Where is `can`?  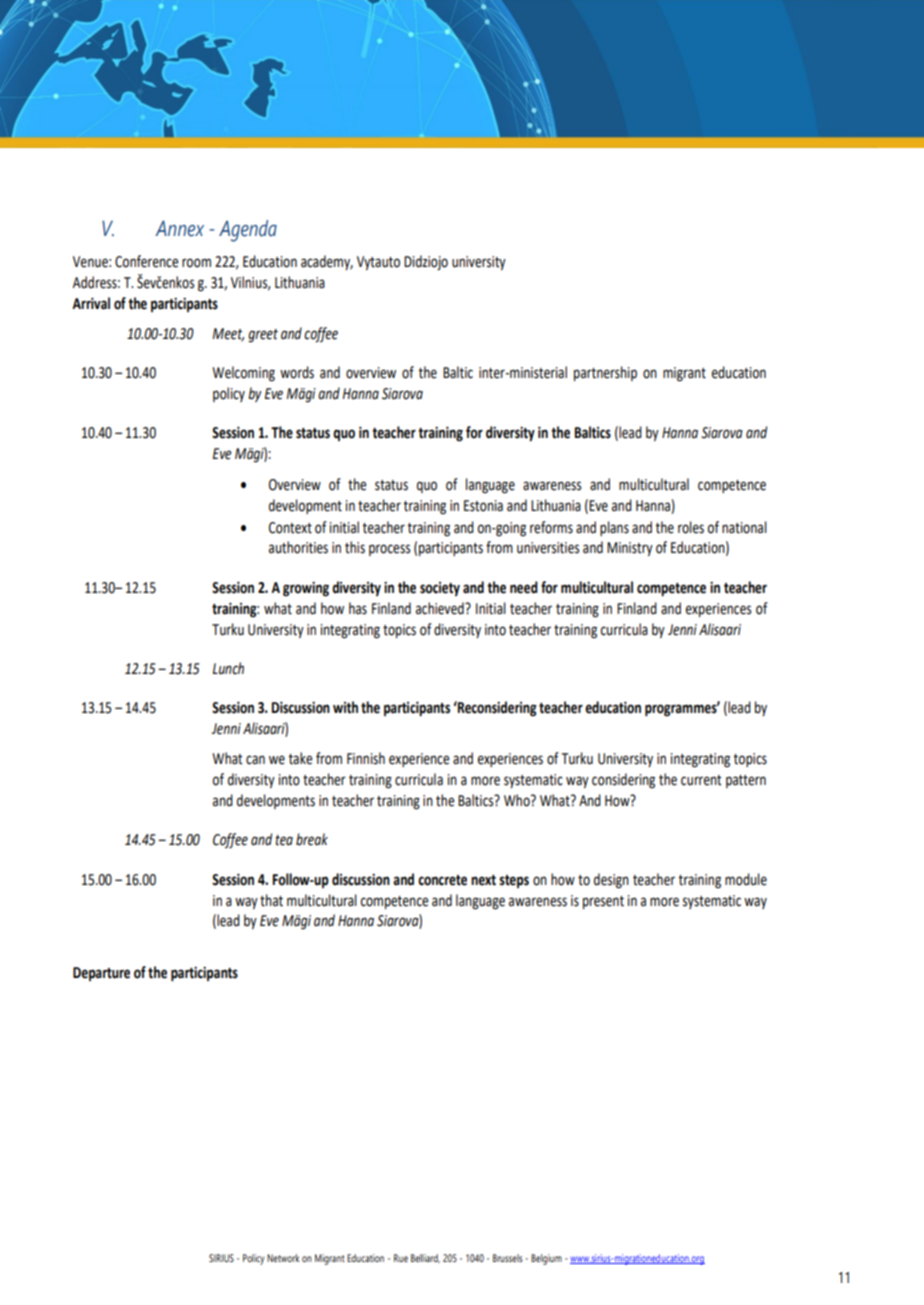
can is located at coordinates (255, 760).
